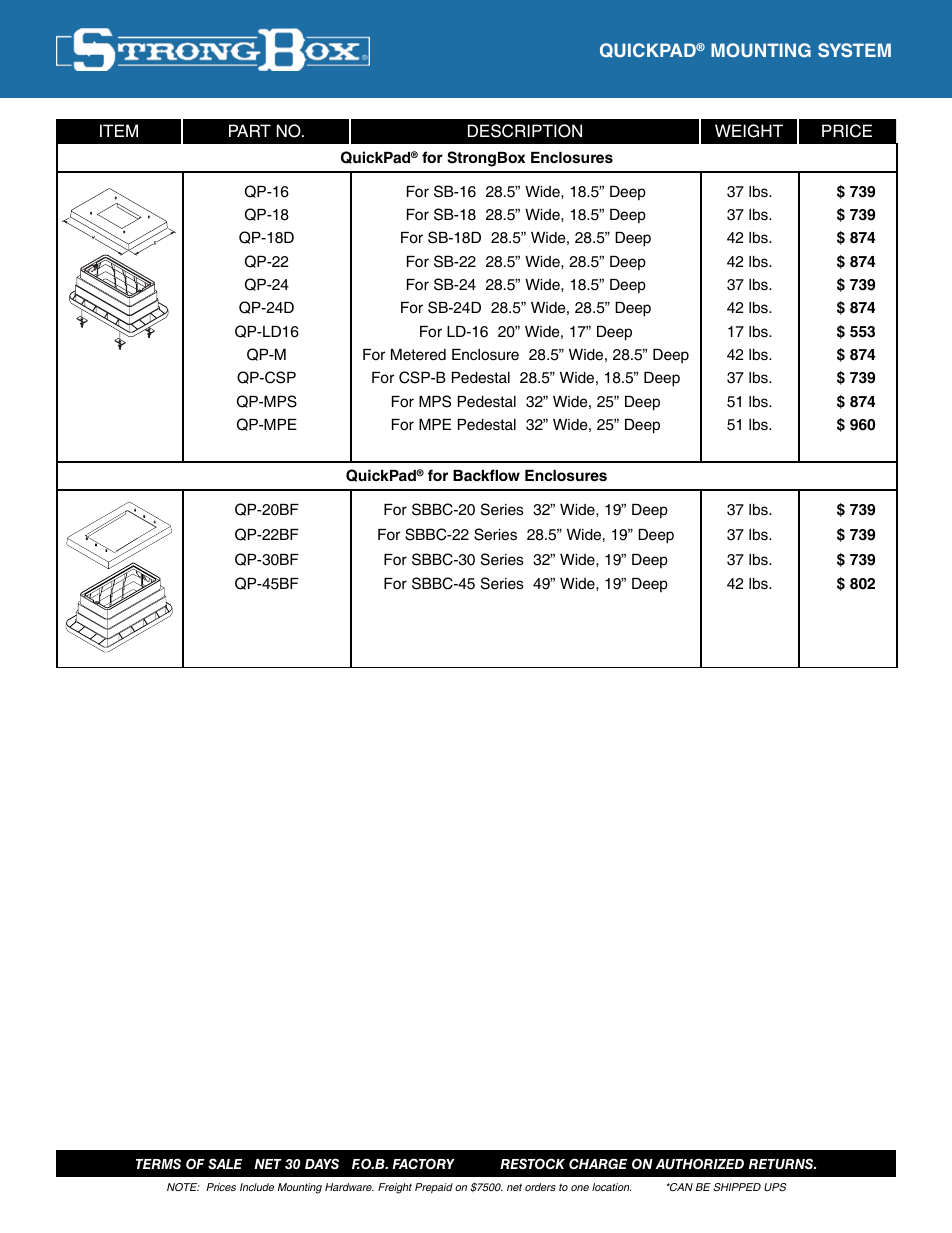 The height and width of the screenshot is (1233, 952). I want to click on Backflow, so click(486, 475).
